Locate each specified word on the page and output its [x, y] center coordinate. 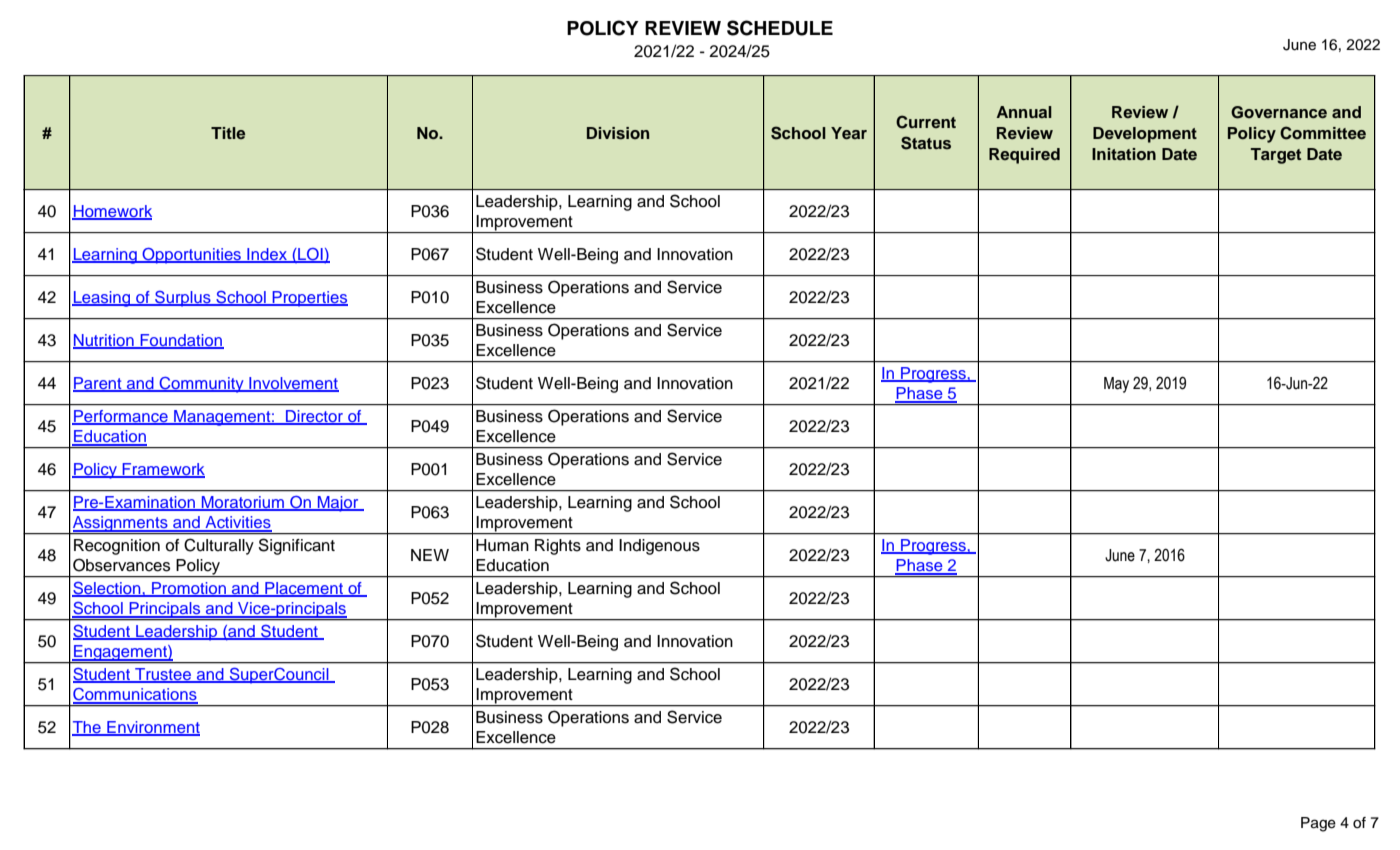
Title [228, 133]
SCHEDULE [780, 28]
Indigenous [659, 547]
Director [315, 417]
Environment [152, 728]
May [1116, 385]
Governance [1279, 112]
